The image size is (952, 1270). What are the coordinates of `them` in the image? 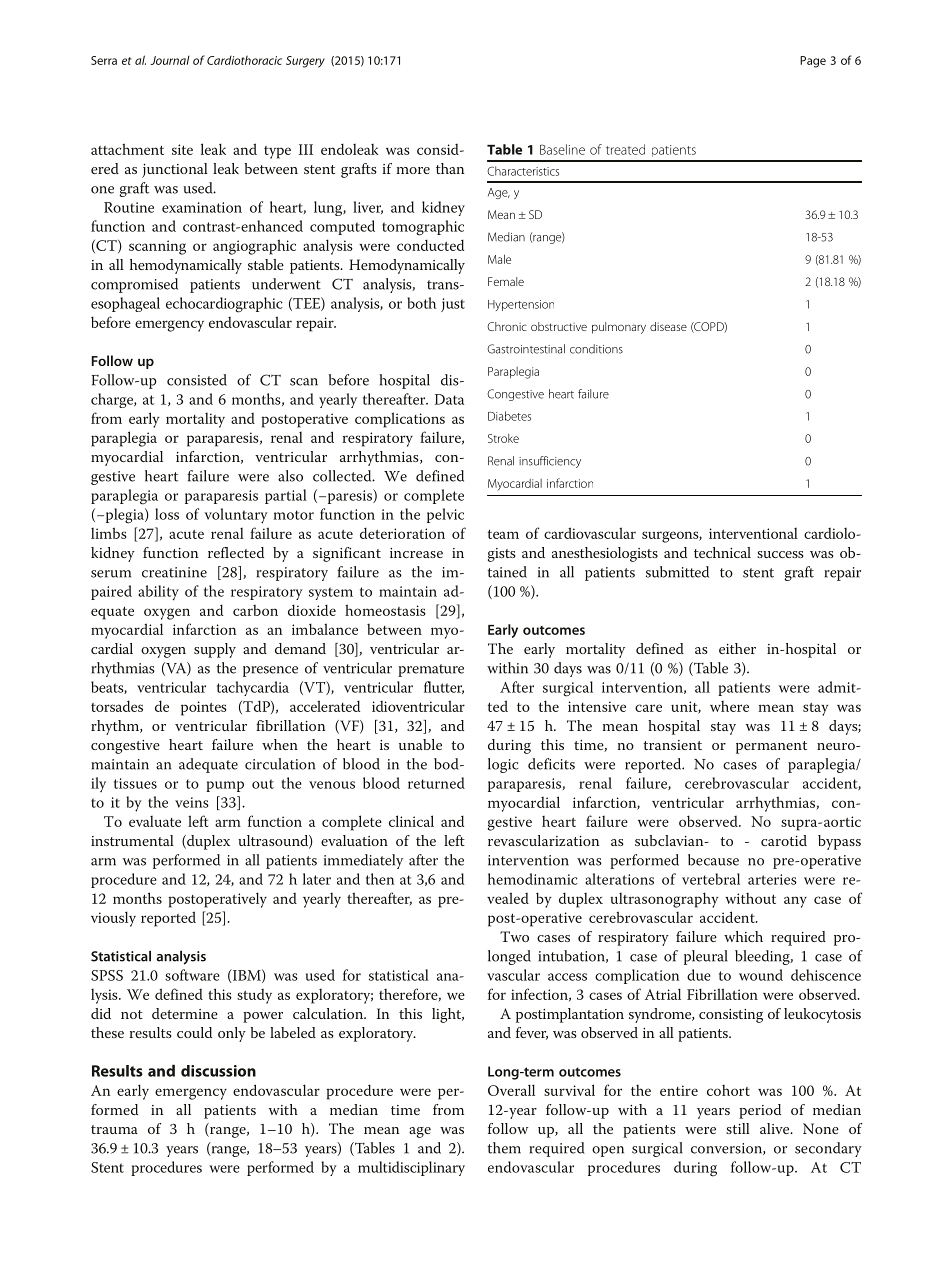 It's located at (504, 1148).
